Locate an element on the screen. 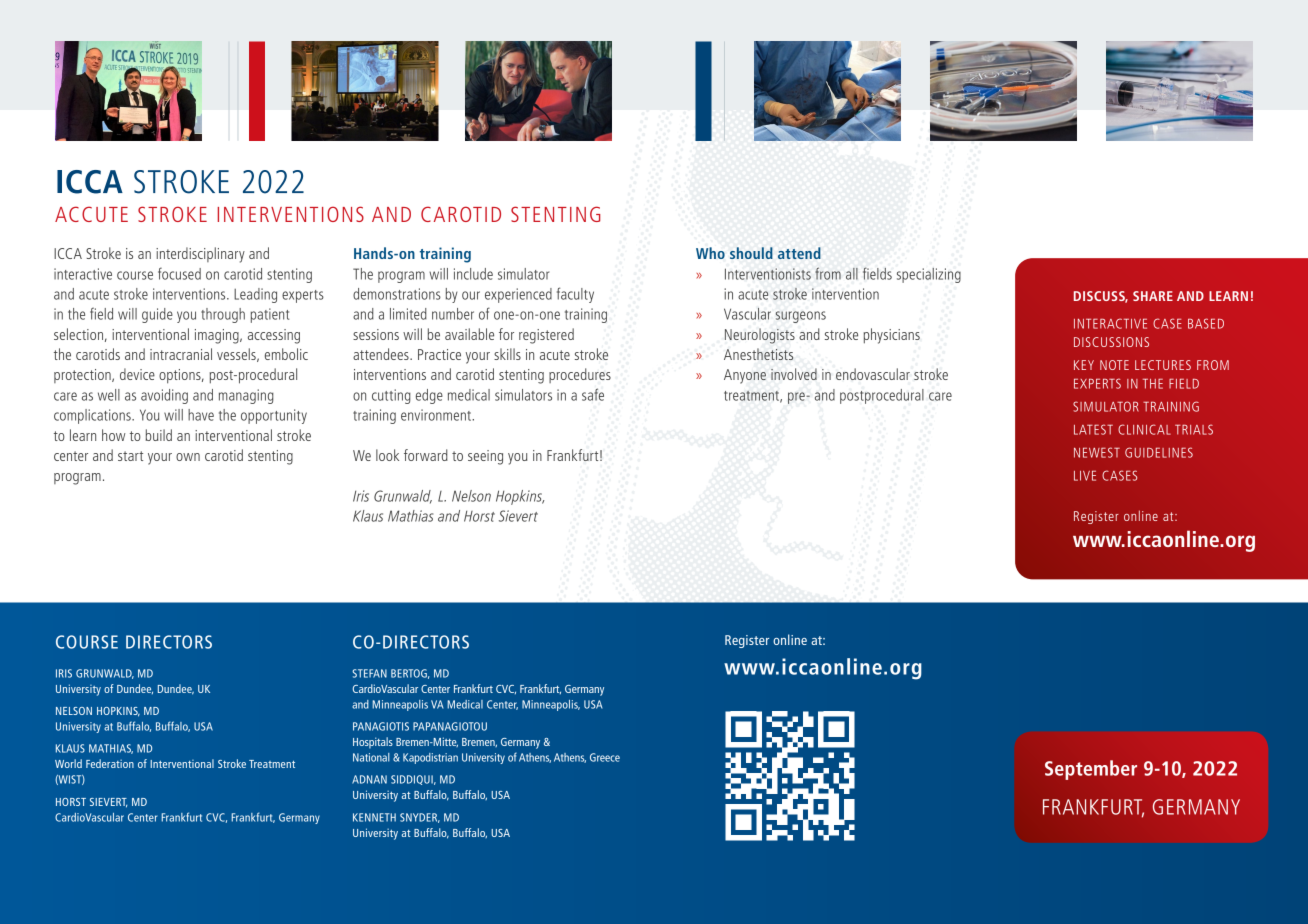  KEY is located at coordinates (1084, 365).
